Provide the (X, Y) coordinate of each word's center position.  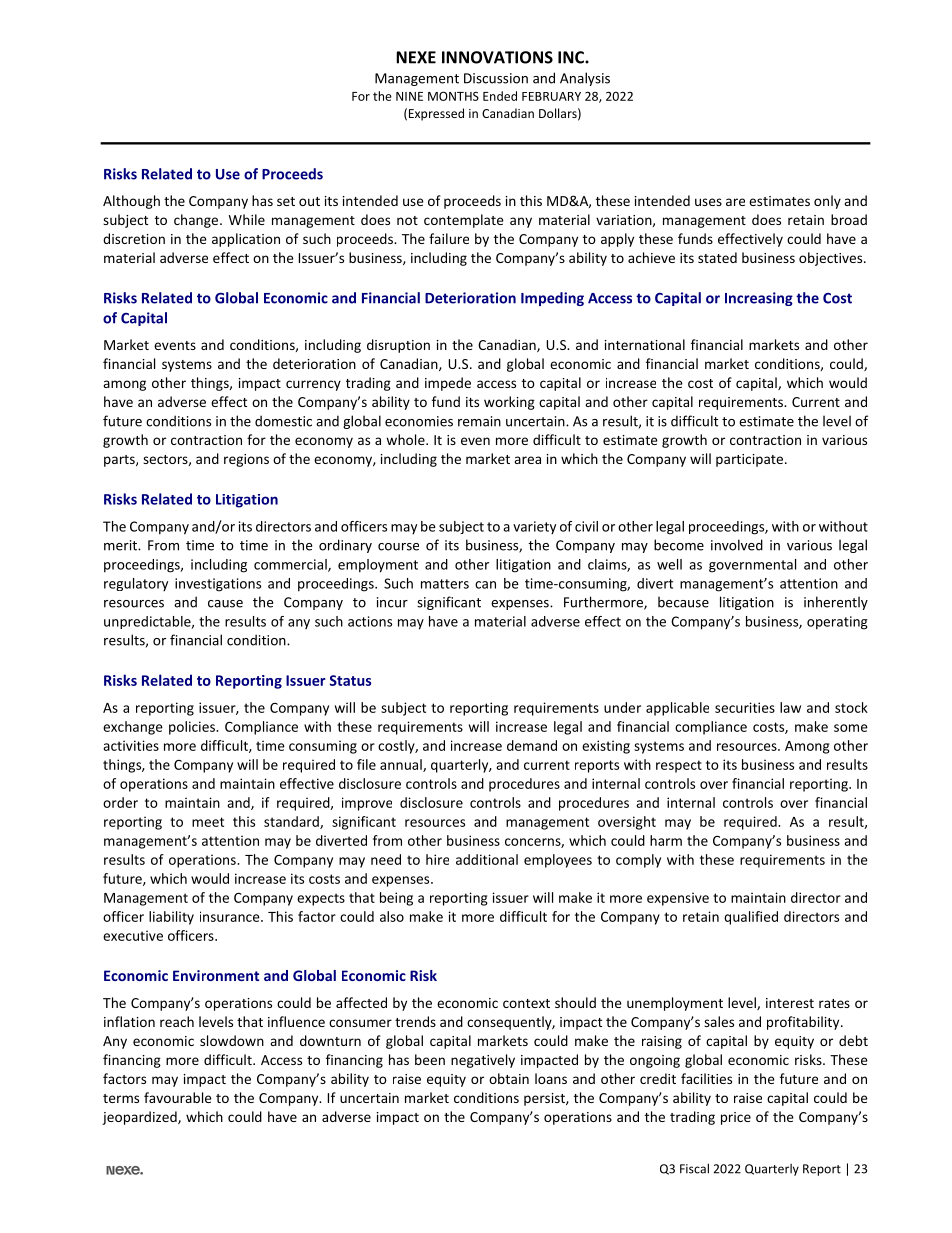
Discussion (496, 78)
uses (708, 202)
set (286, 201)
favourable (178, 1097)
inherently (836, 603)
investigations (218, 585)
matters (445, 584)
